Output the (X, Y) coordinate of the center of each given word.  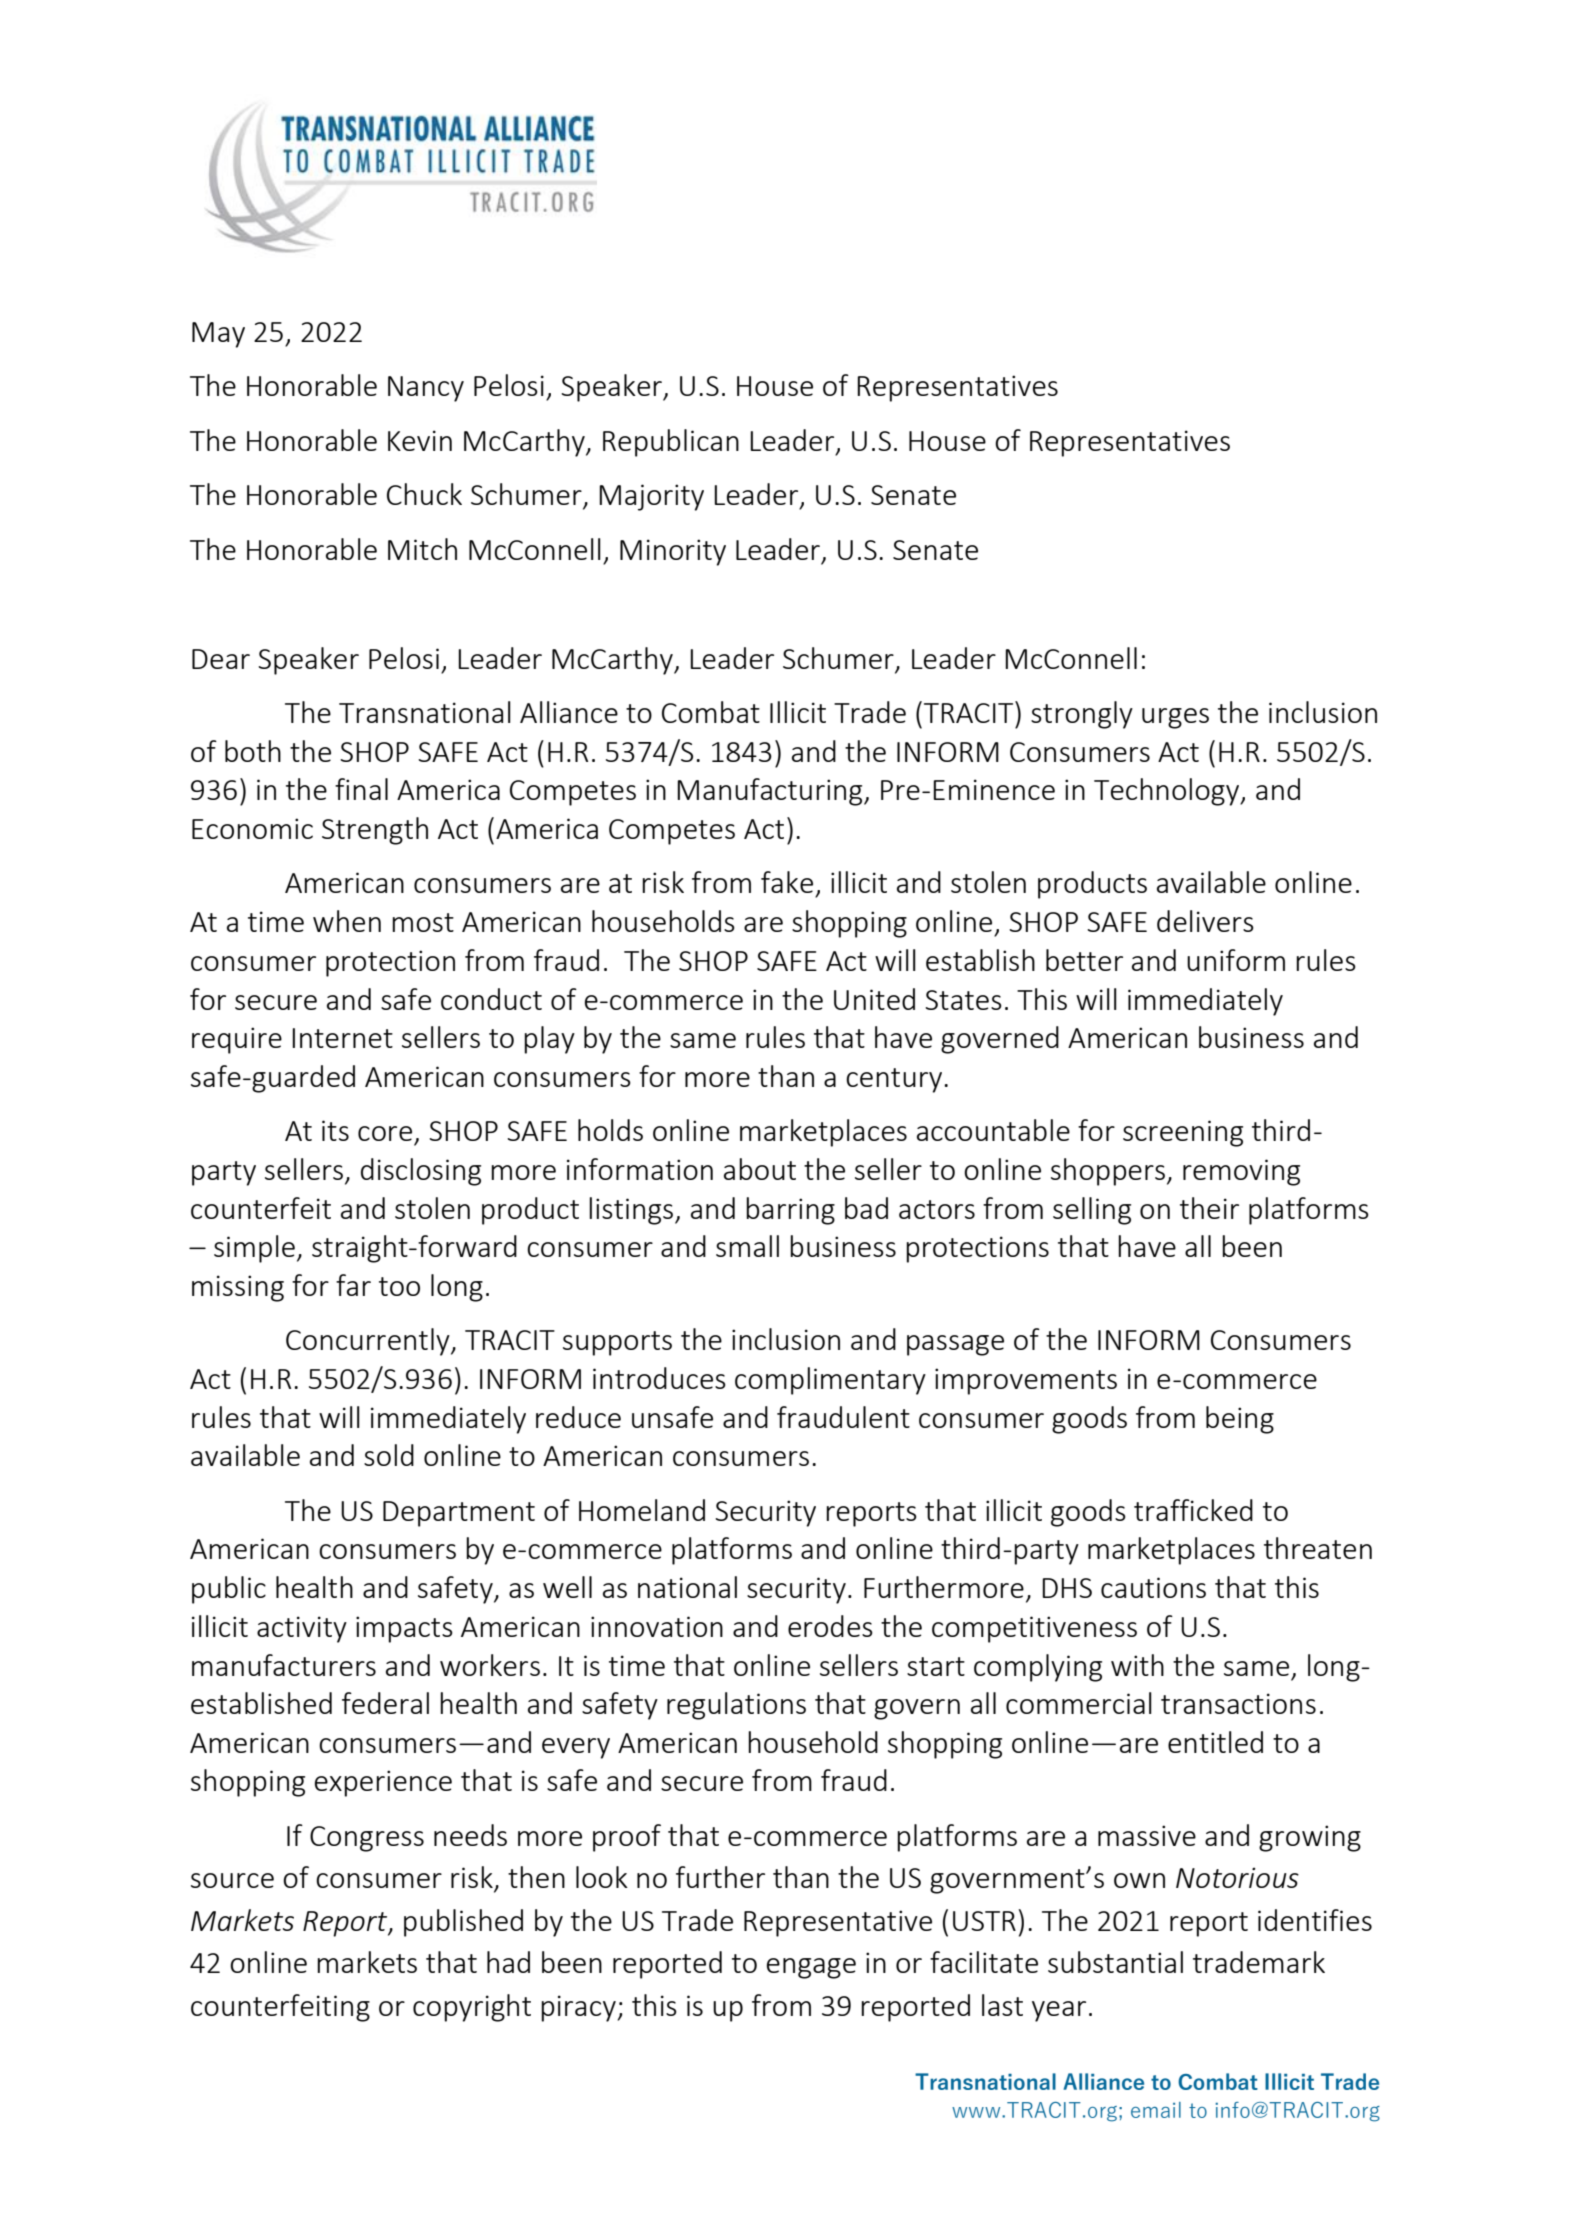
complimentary (830, 1381)
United (874, 999)
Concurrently (369, 1342)
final (361, 789)
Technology (1168, 792)
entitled (1215, 1742)
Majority (651, 497)
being (1240, 1420)
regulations (736, 1706)
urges (1175, 718)
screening (1183, 1133)
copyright (472, 2008)
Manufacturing (771, 792)
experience (383, 1783)
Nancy (426, 389)
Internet (342, 1038)
